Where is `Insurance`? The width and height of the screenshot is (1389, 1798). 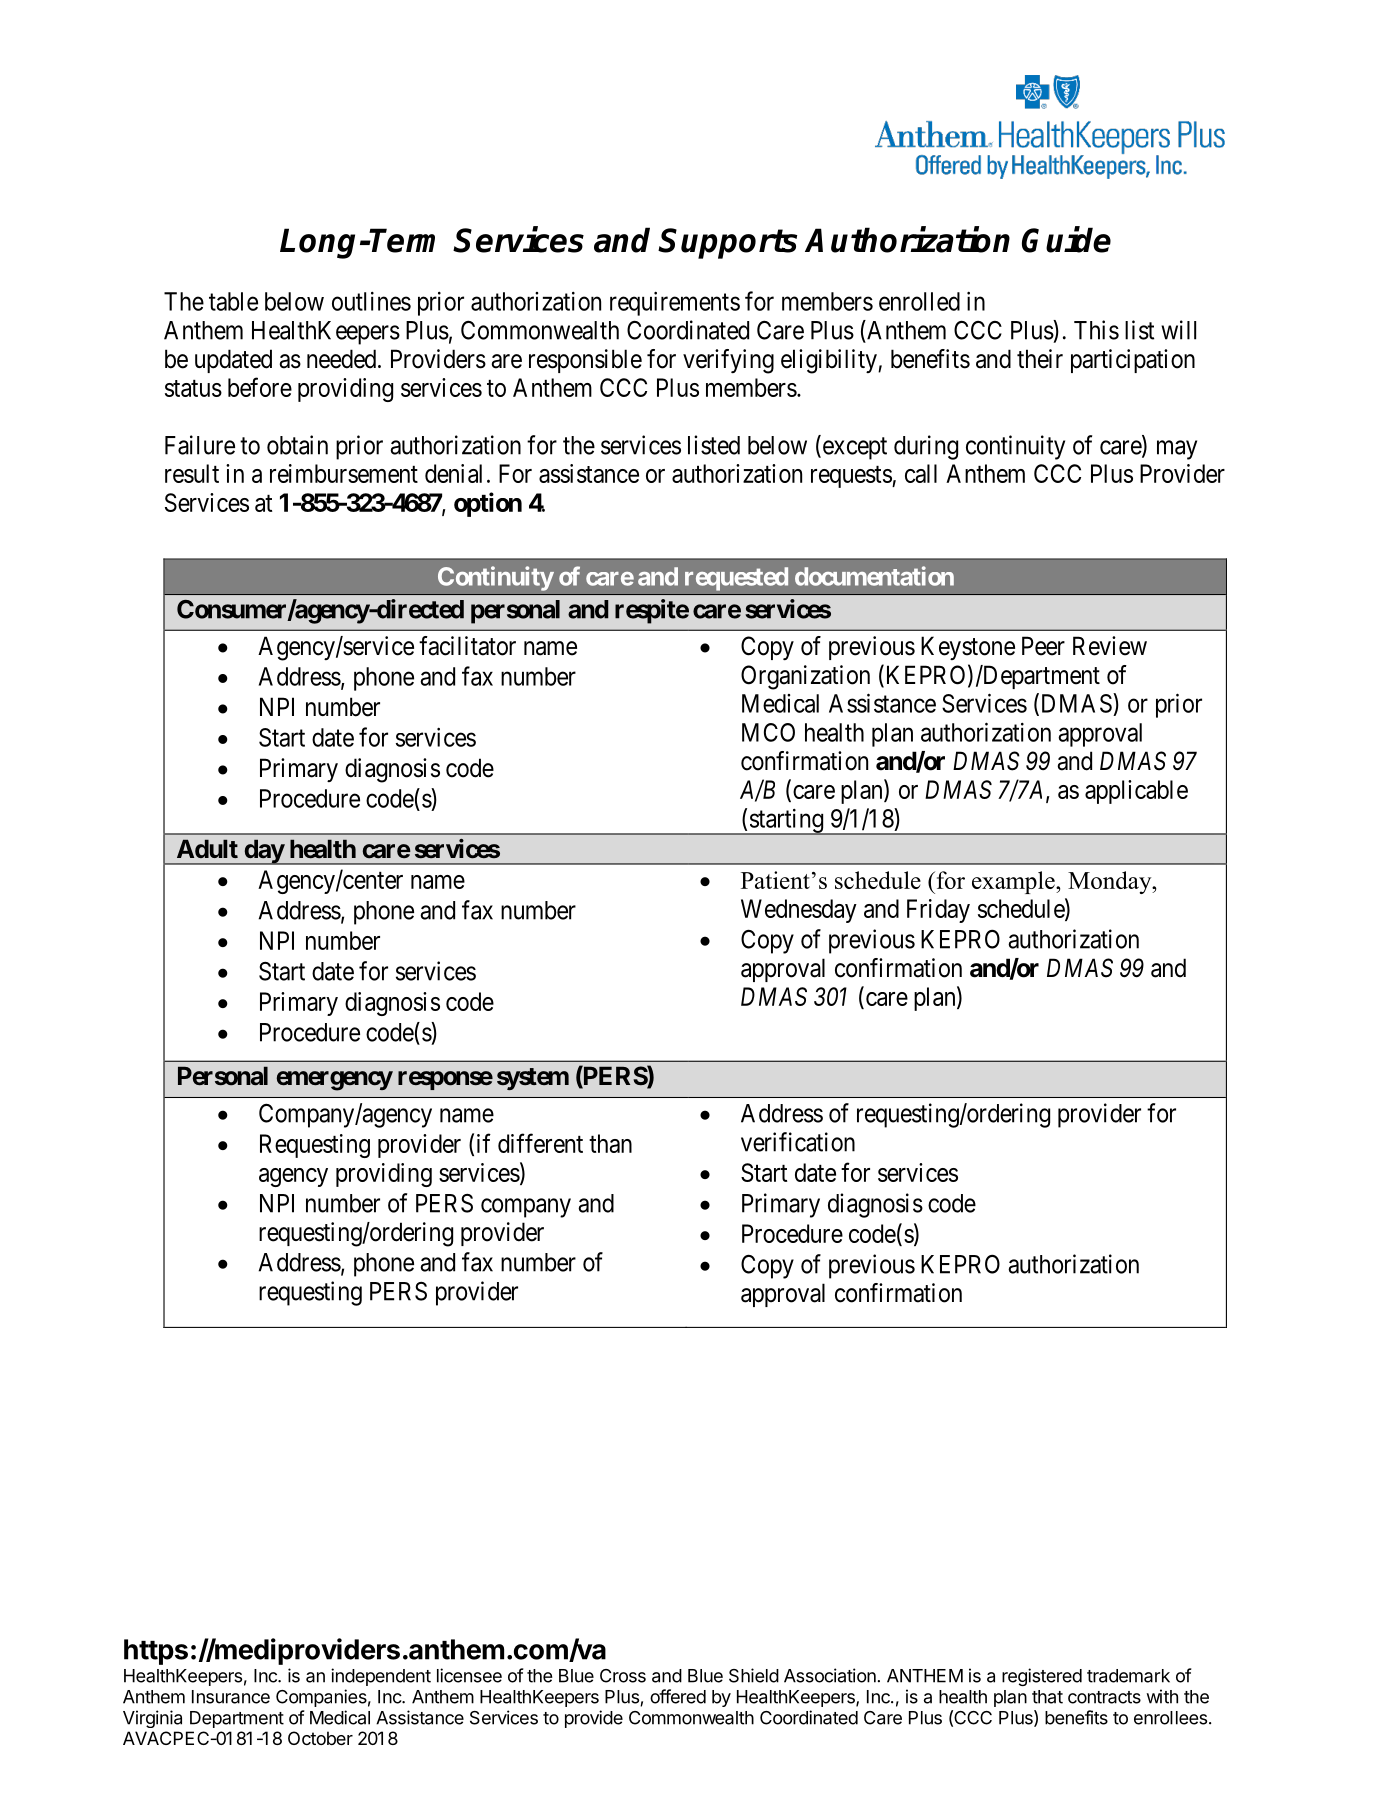 Insurance is located at coordinates (231, 1697).
